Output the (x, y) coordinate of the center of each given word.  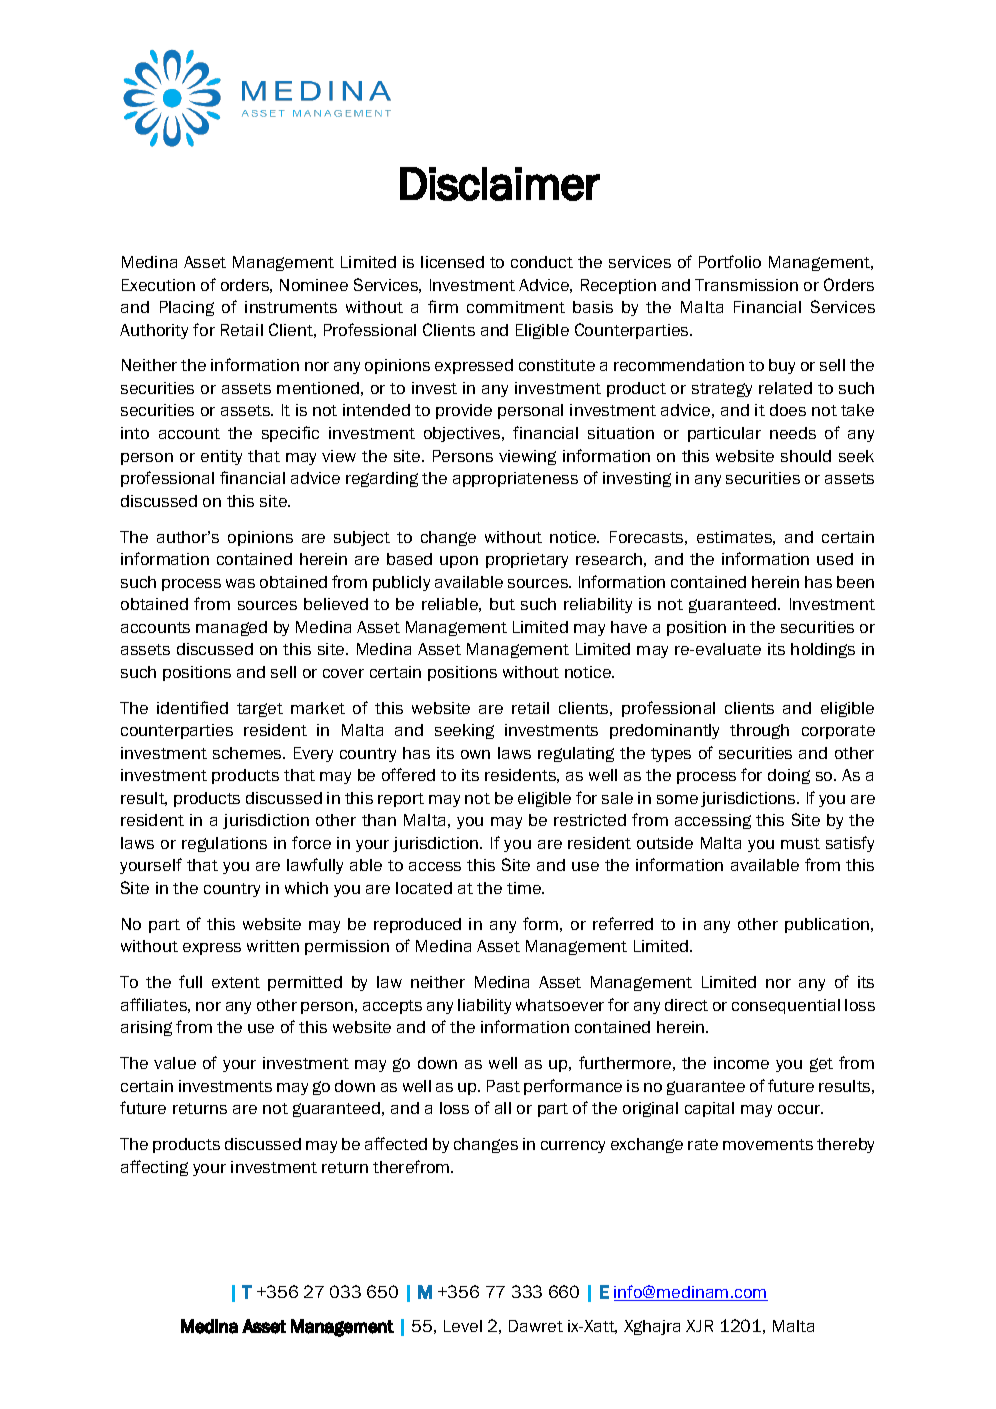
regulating (576, 754)
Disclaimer (500, 184)
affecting (154, 1168)
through (759, 731)
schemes (248, 753)
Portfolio (730, 261)
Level (463, 1326)
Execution (158, 285)
